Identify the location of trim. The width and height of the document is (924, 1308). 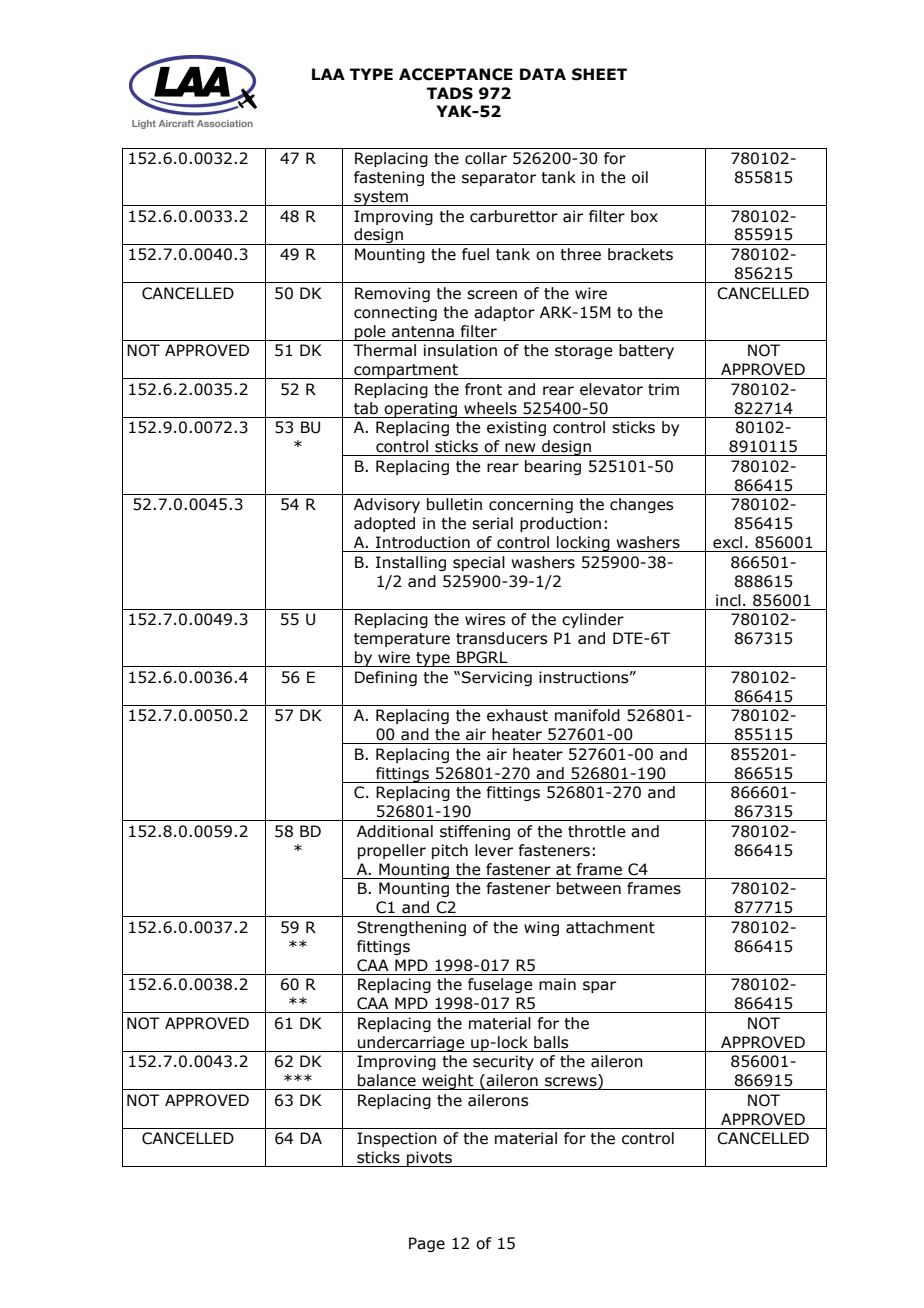
(663, 389).
